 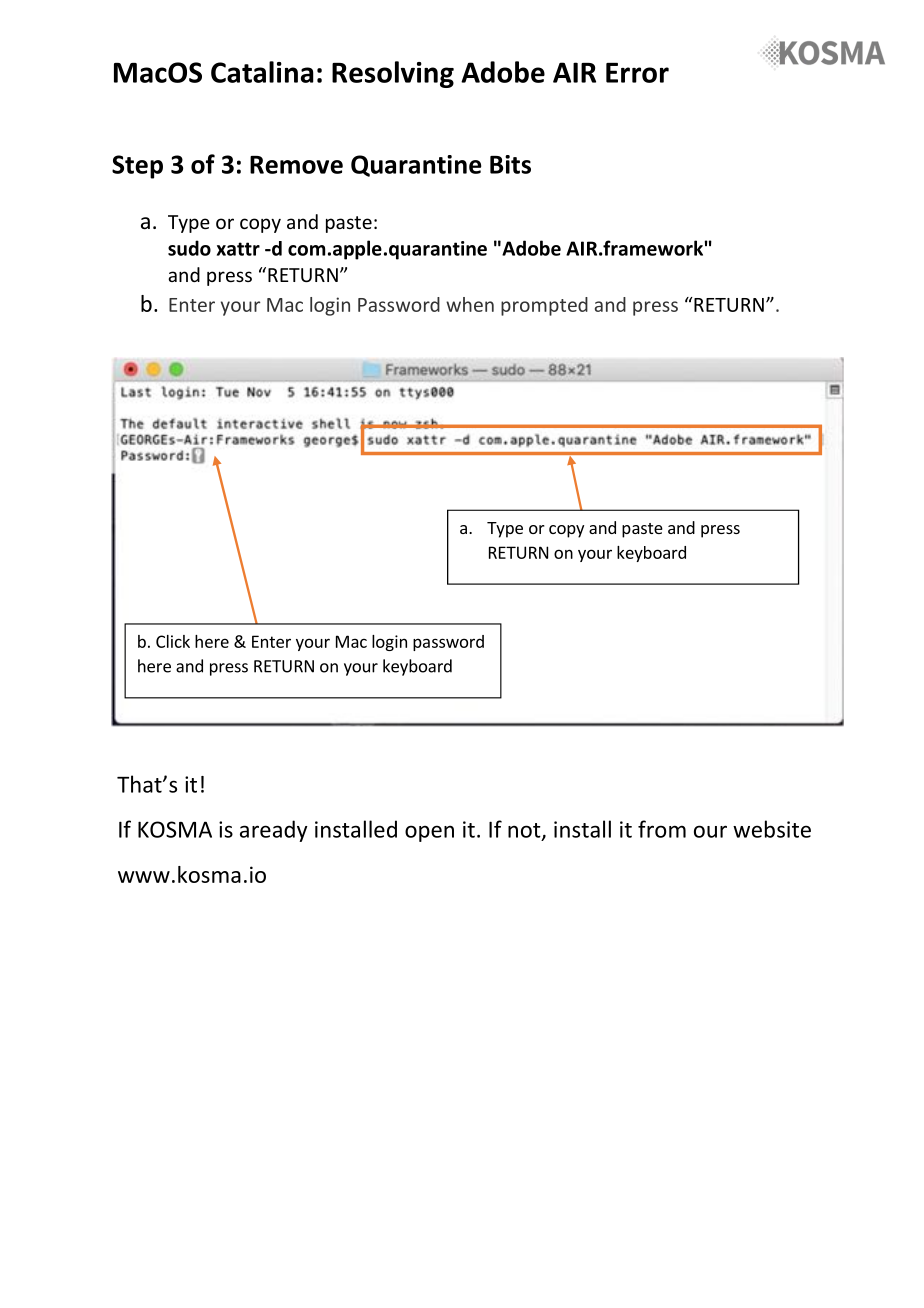 What do you see at coordinates (429, 833) in the screenshot?
I see `open` at bounding box center [429, 833].
